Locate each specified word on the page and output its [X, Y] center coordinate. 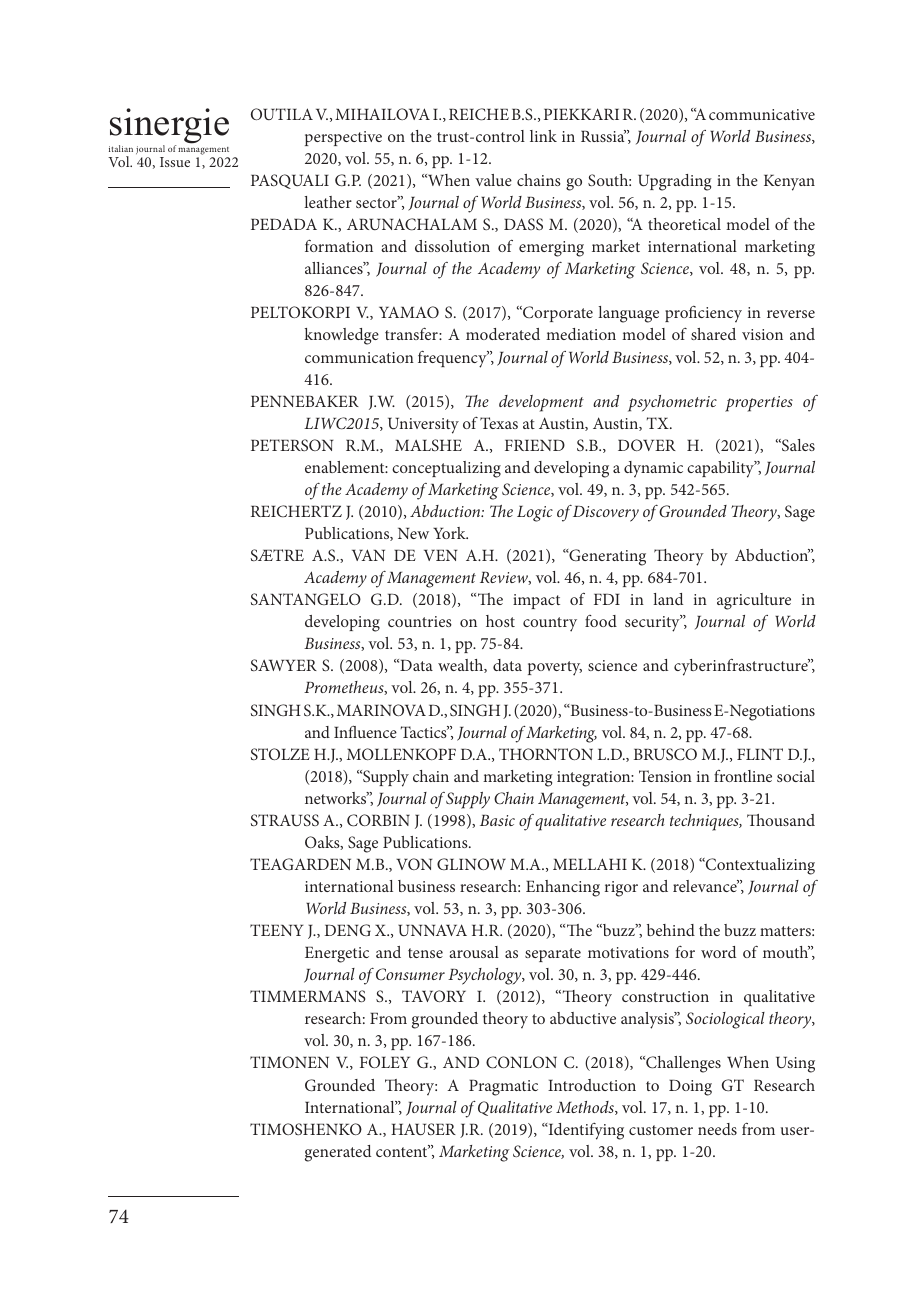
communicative [762, 114]
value [493, 180]
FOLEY [385, 1062]
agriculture [754, 601]
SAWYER [284, 665]
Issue [175, 162]
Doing [690, 1088]
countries [420, 621]
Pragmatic [503, 1088]
